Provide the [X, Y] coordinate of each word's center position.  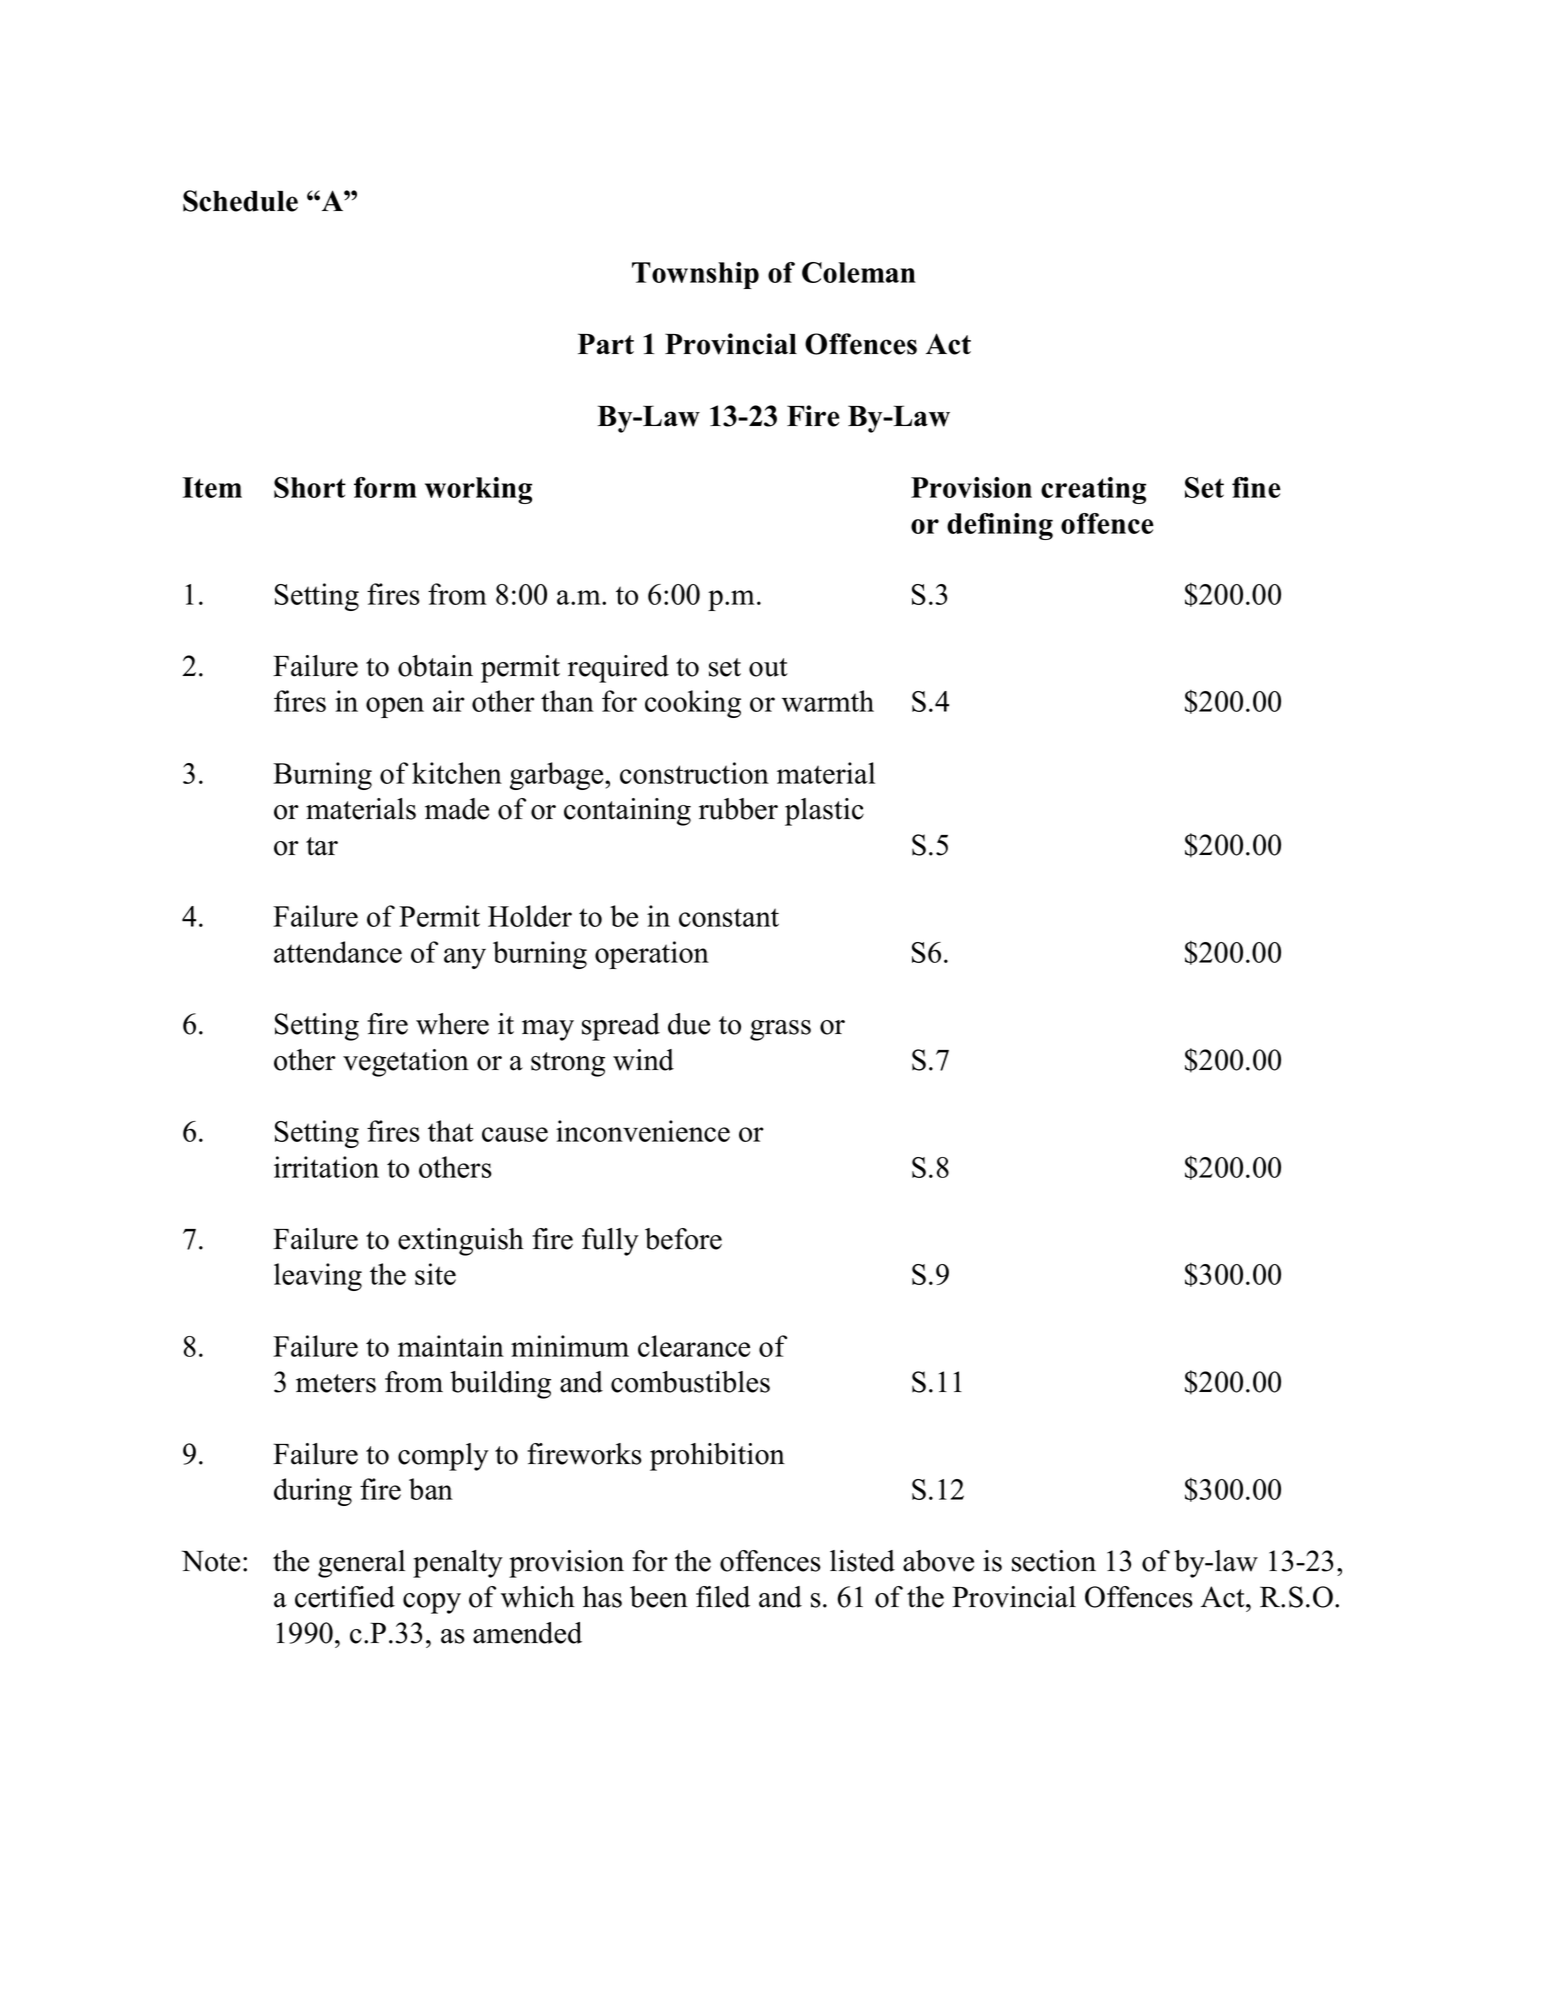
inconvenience [643, 1131]
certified [345, 1597]
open [395, 707]
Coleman [859, 272]
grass [780, 1030]
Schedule [240, 201]
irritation [326, 1167]
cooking [693, 704]
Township [695, 275]
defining [1000, 526]
